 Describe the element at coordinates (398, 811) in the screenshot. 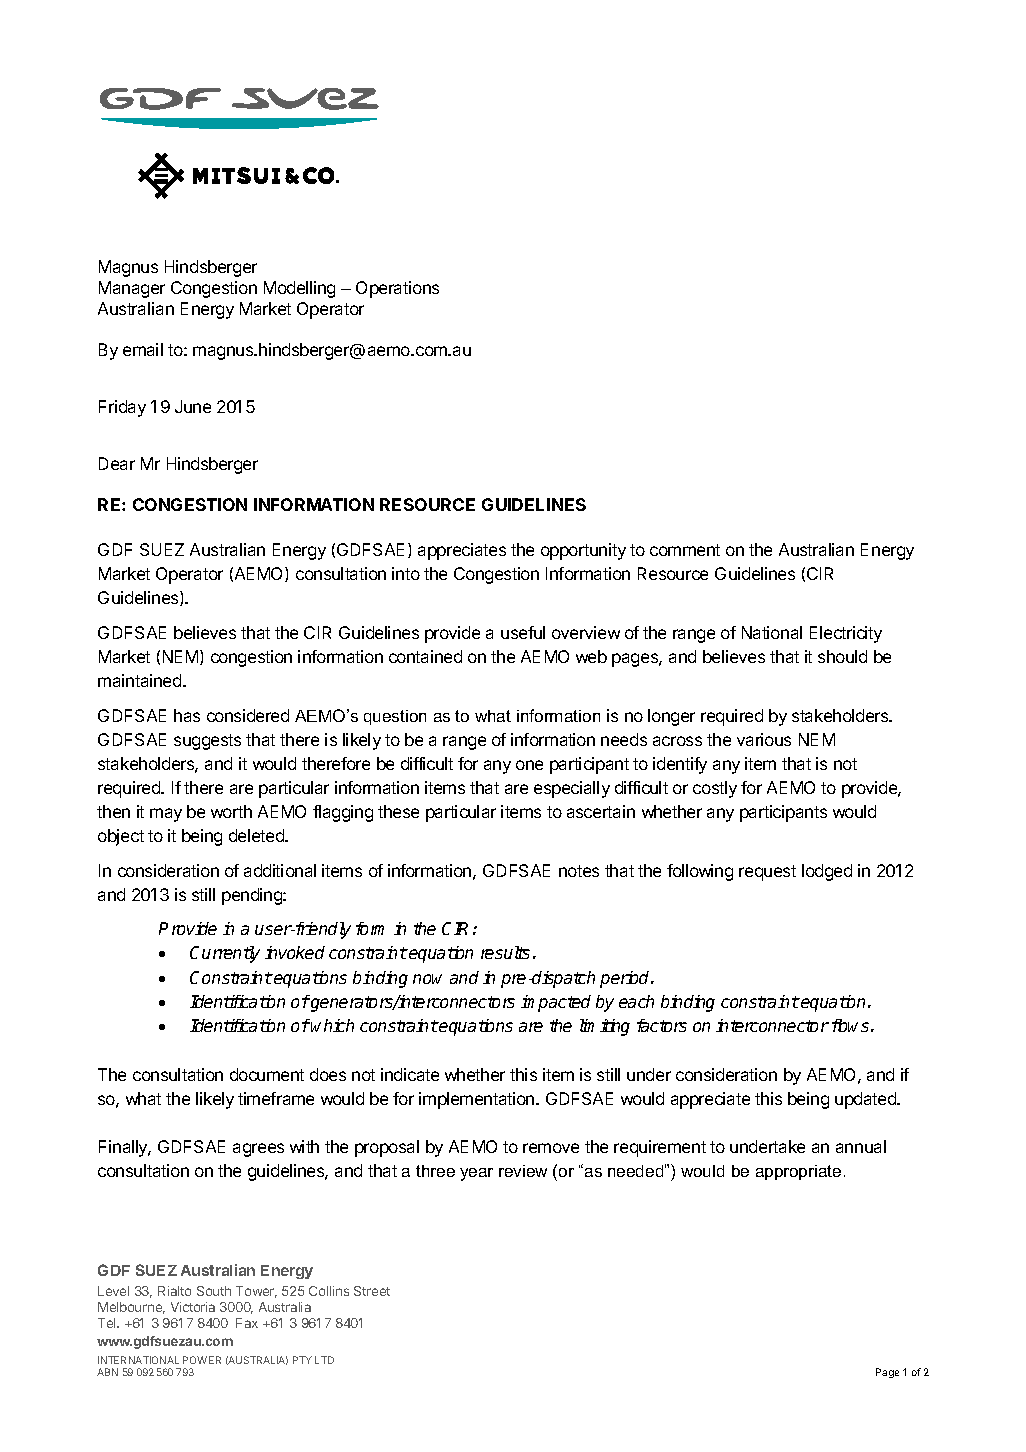

I see `these` at that location.
